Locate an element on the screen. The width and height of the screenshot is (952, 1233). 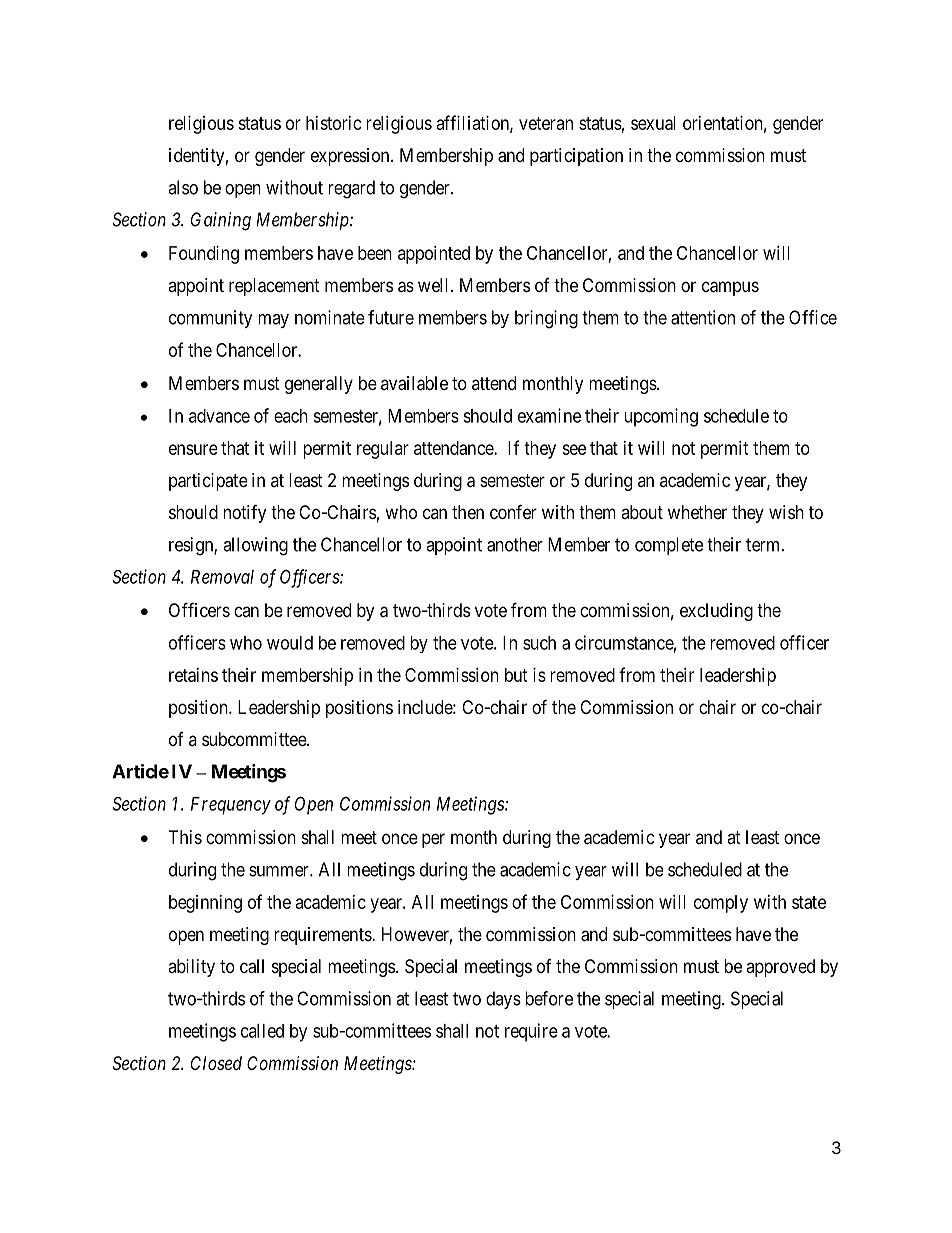
excluding is located at coordinates (716, 612).
